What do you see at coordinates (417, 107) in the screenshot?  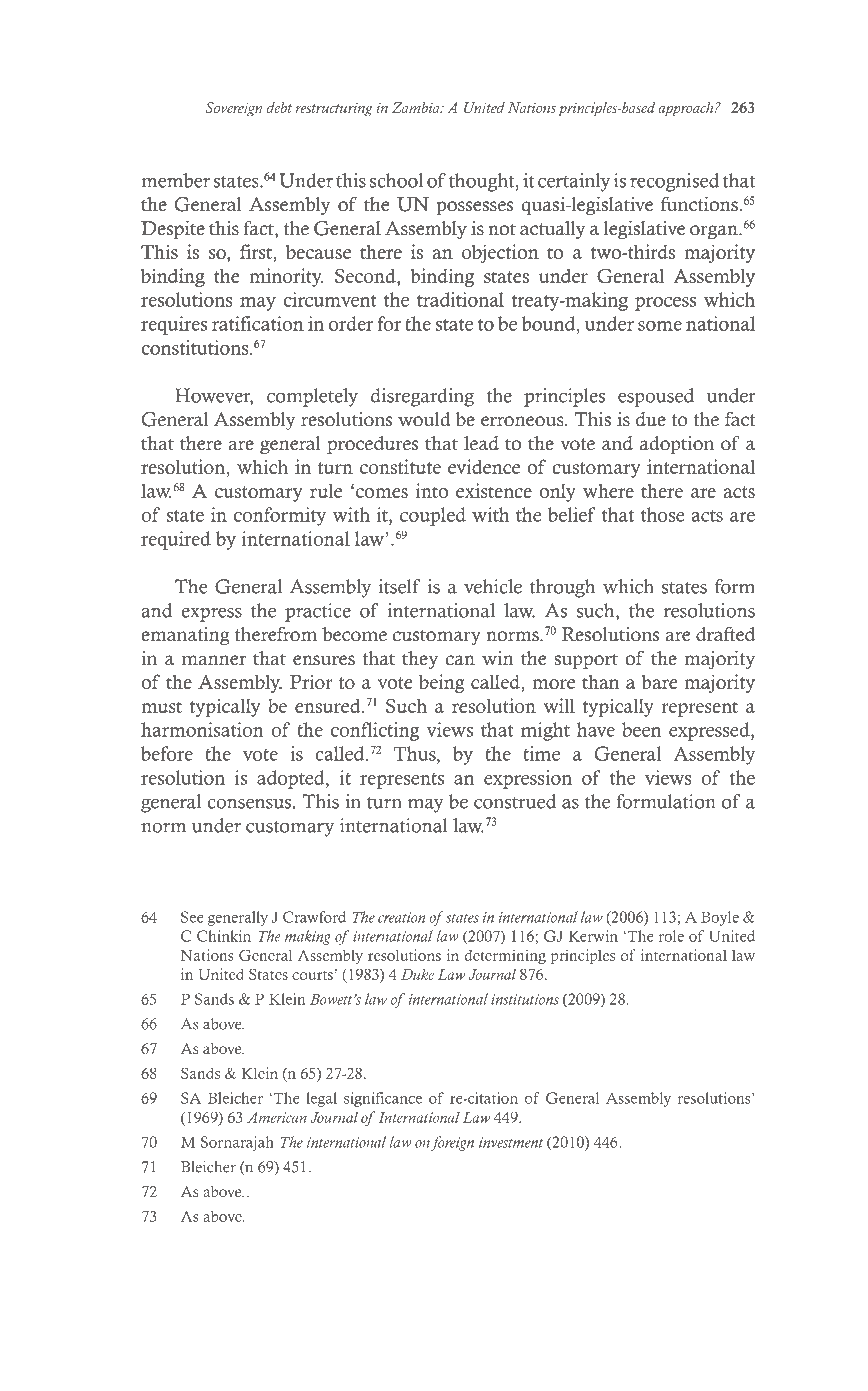 I see `Zambia` at bounding box center [417, 107].
